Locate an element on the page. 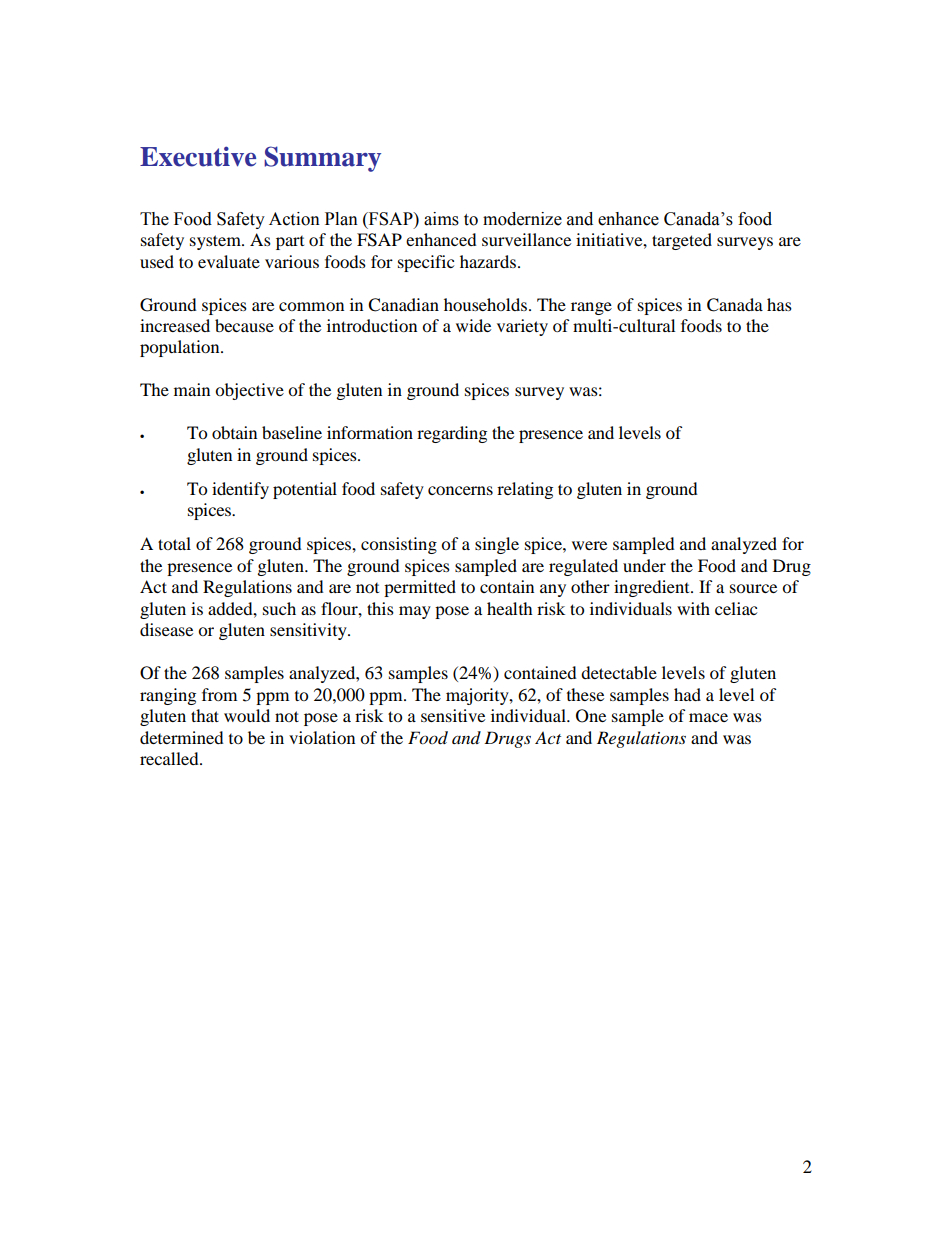  targeted is located at coordinates (682, 241).
